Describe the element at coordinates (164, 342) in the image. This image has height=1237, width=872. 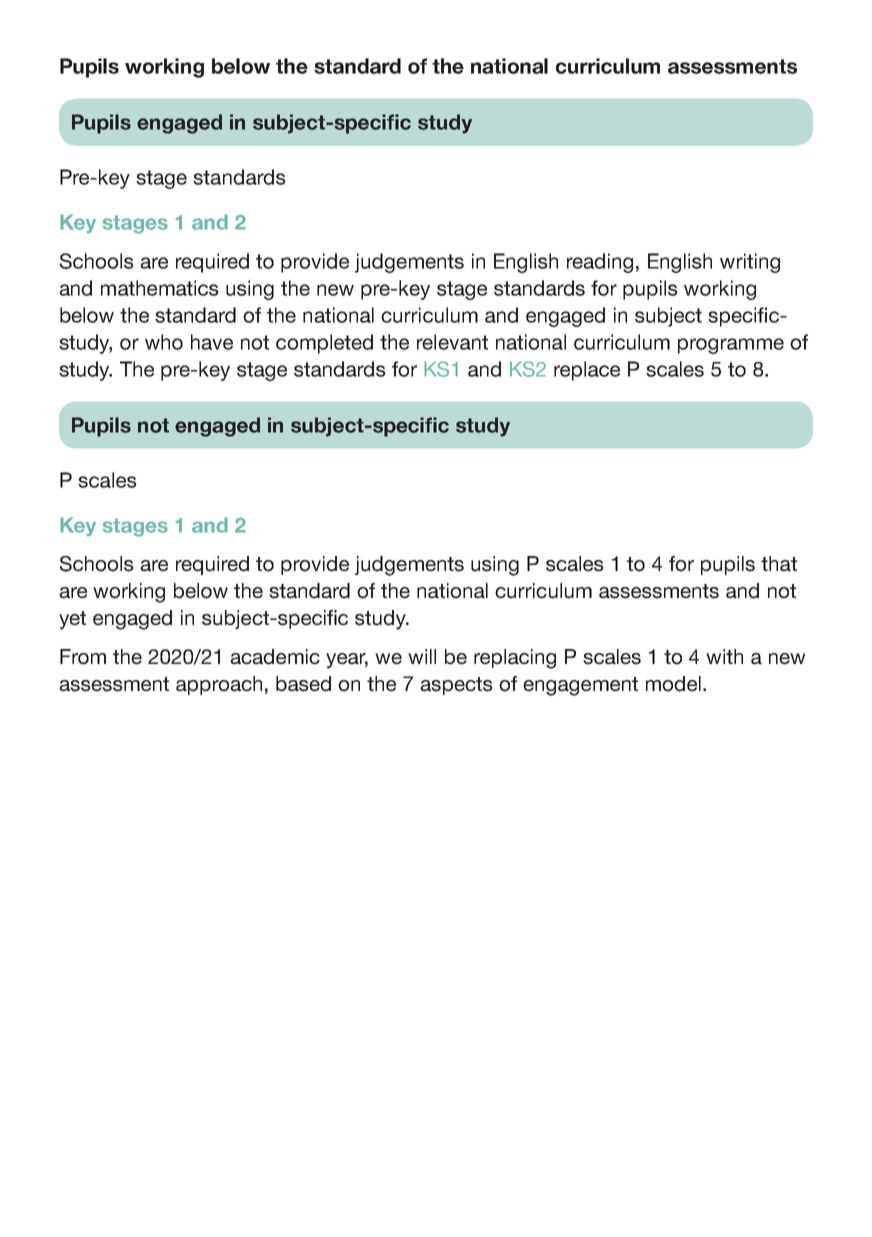
I see `who` at that location.
